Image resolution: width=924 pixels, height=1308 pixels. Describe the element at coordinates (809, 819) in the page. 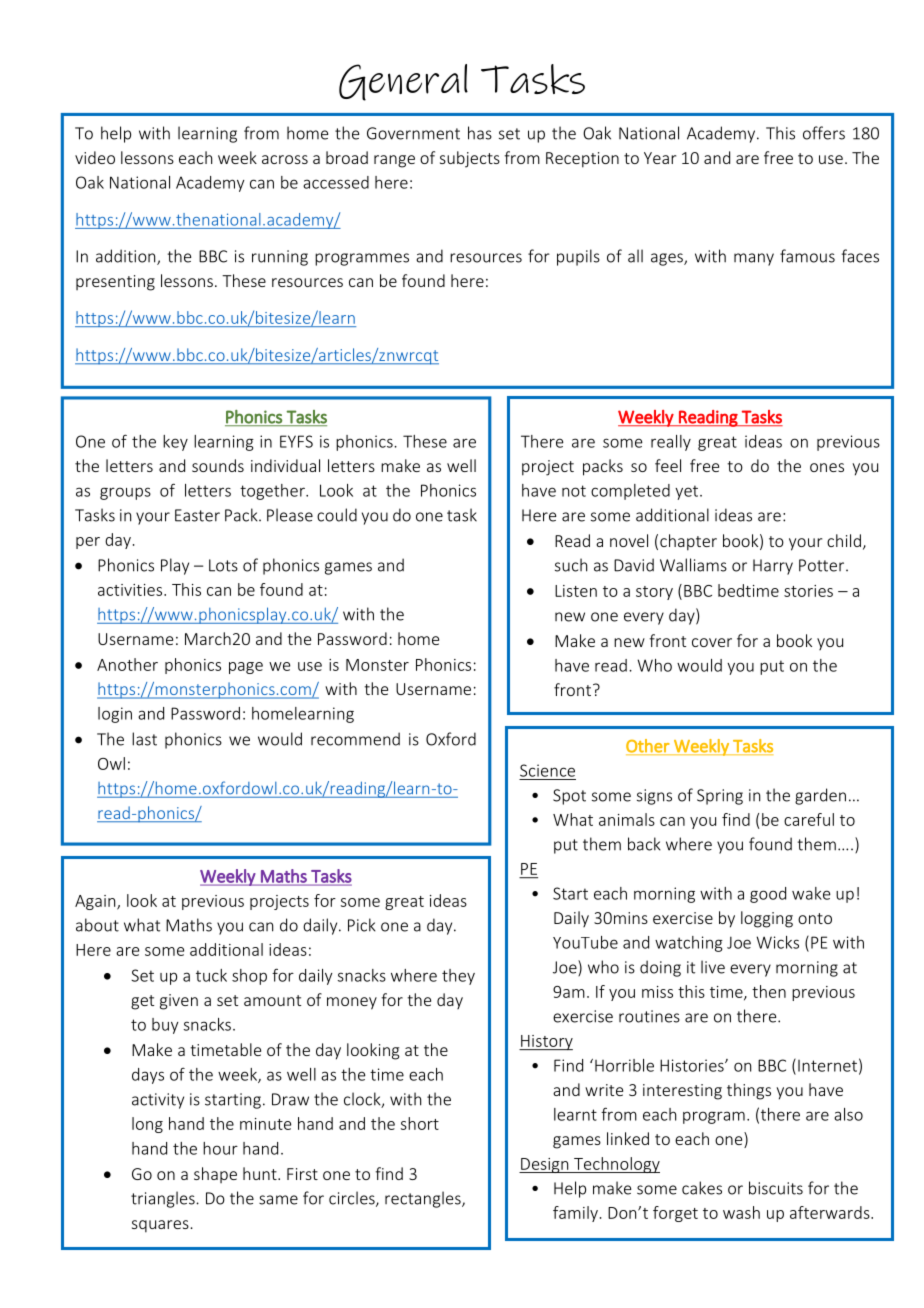

I see `careful` at that location.
